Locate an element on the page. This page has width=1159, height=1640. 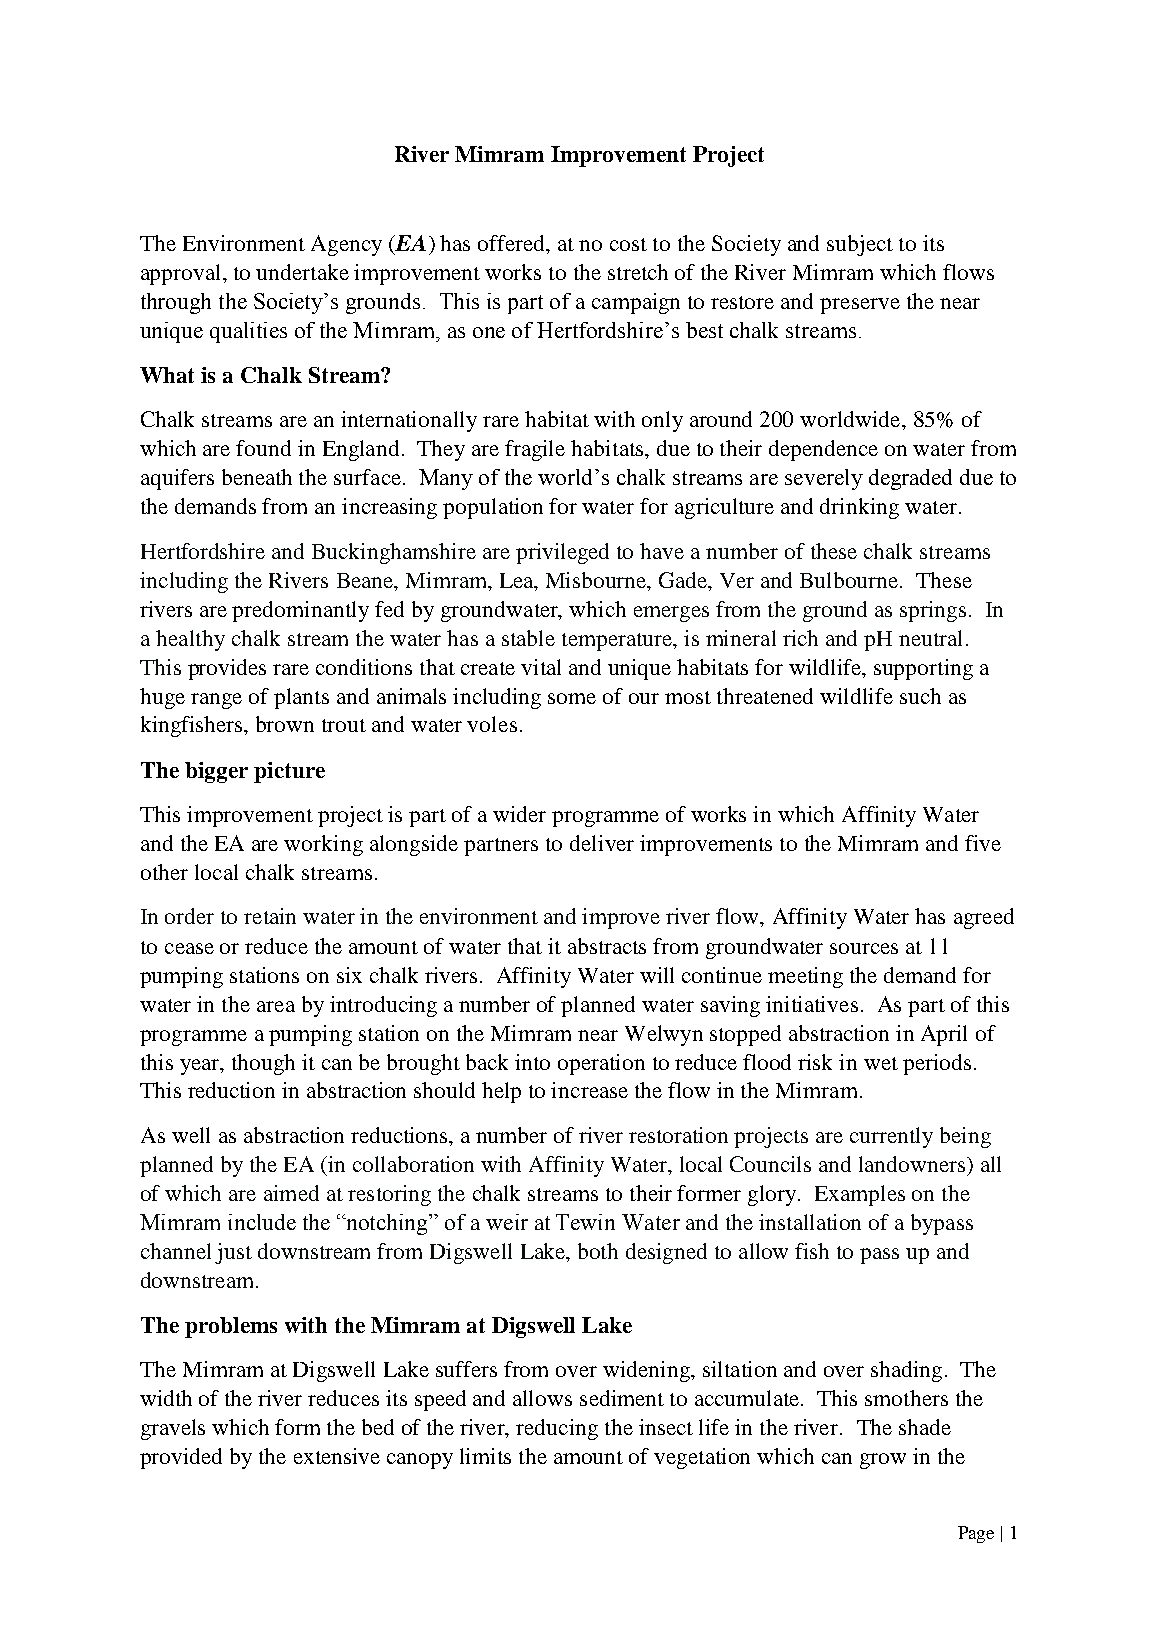
stretch is located at coordinates (638, 272).
